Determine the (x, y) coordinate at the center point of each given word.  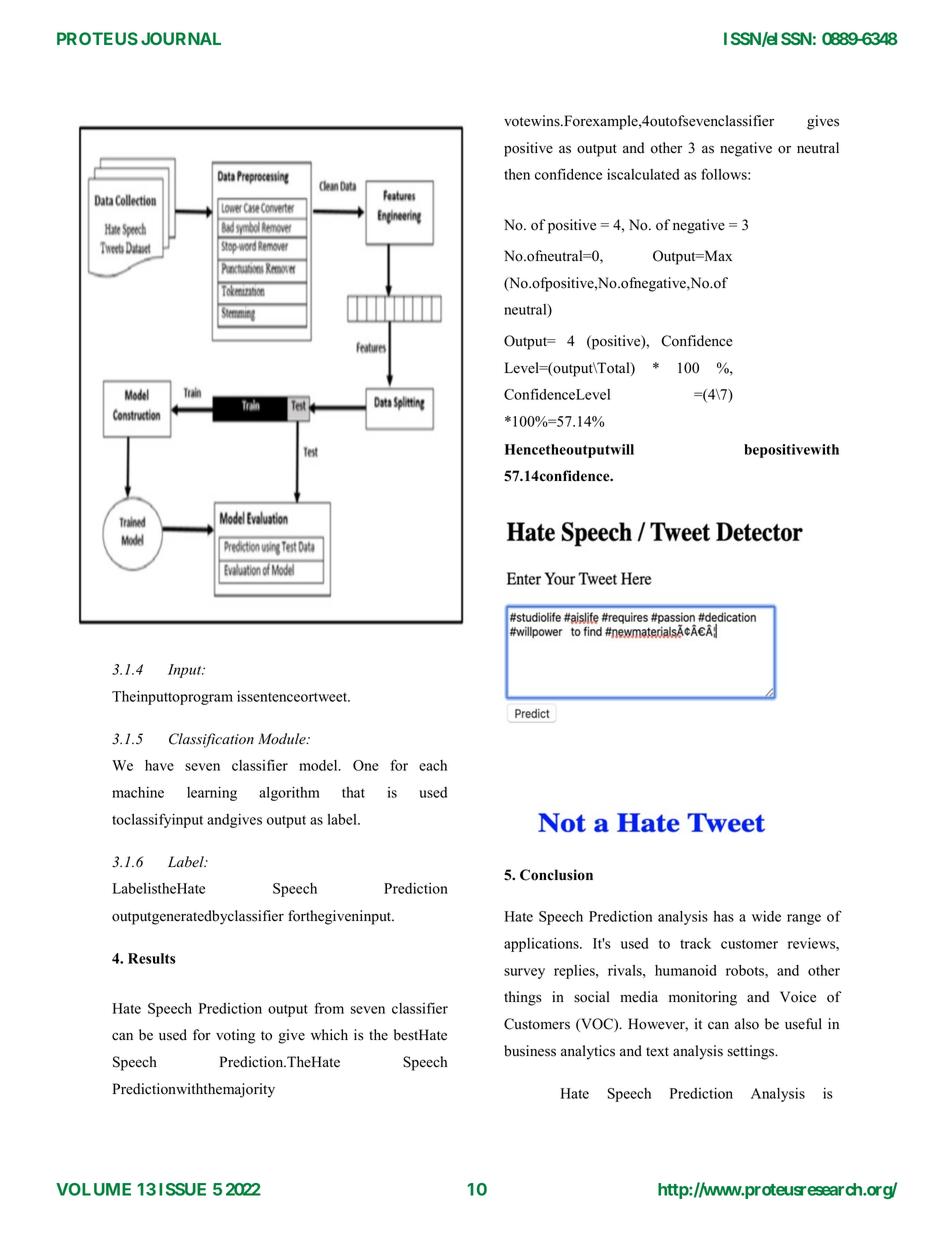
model (319, 765)
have (159, 765)
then (517, 174)
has (724, 916)
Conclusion (556, 875)
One (366, 765)
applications (542, 944)
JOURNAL (181, 38)
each (433, 765)
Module (283, 739)
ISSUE (182, 1189)
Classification (211, 740)
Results (152, 958)
